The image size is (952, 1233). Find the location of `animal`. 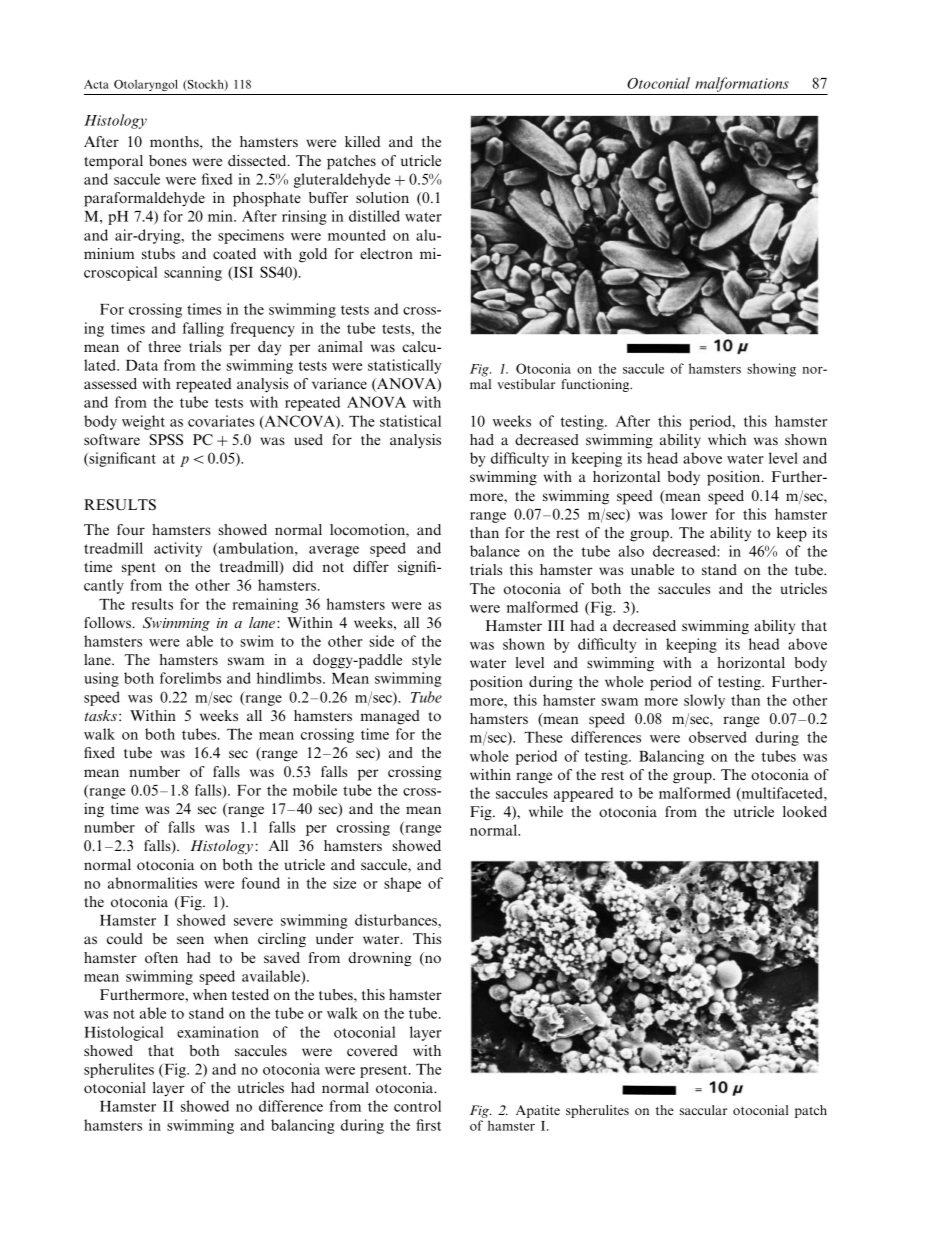

animal is located at coordinates (340, 346).
